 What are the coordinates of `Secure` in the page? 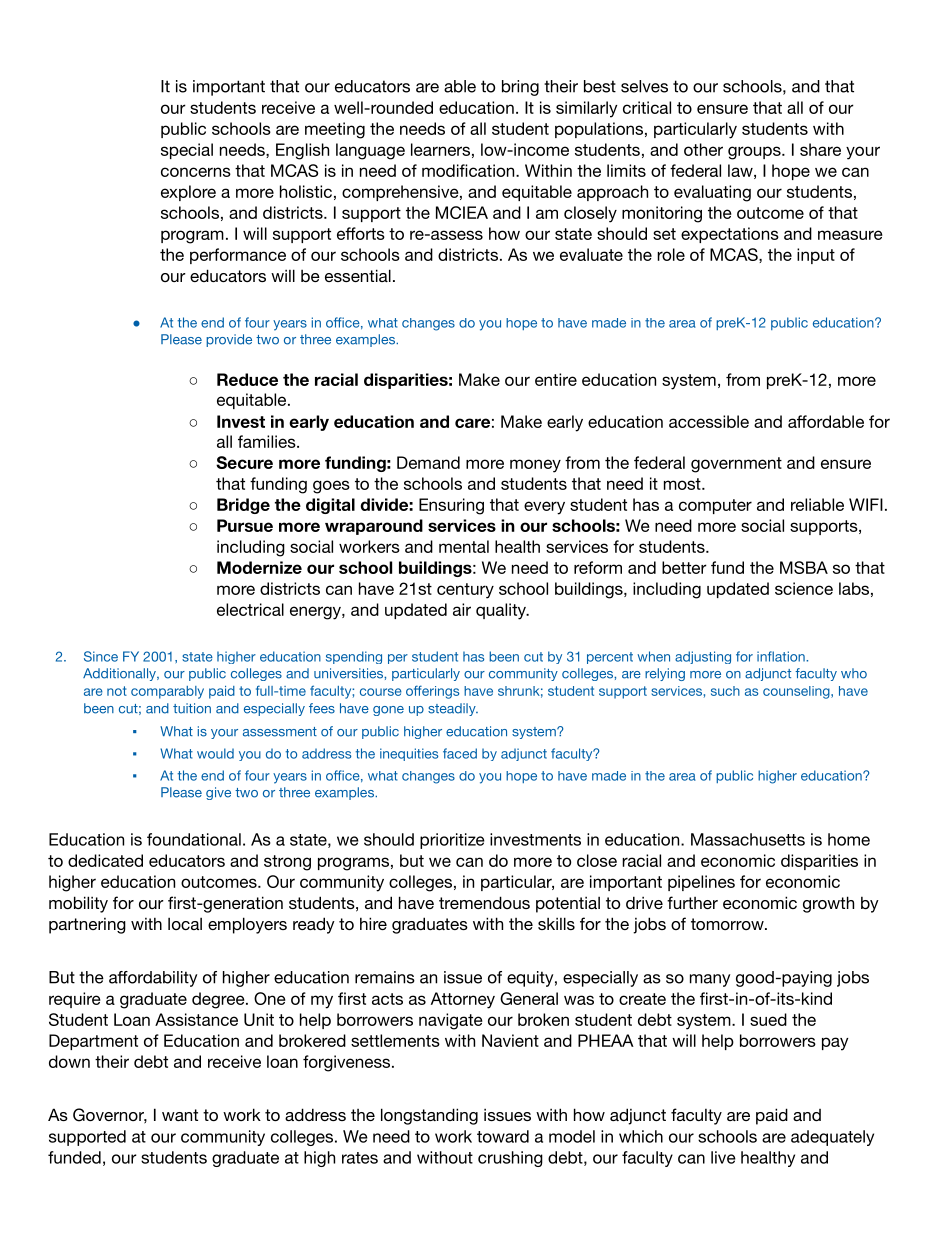 It's located at (244, 462).
